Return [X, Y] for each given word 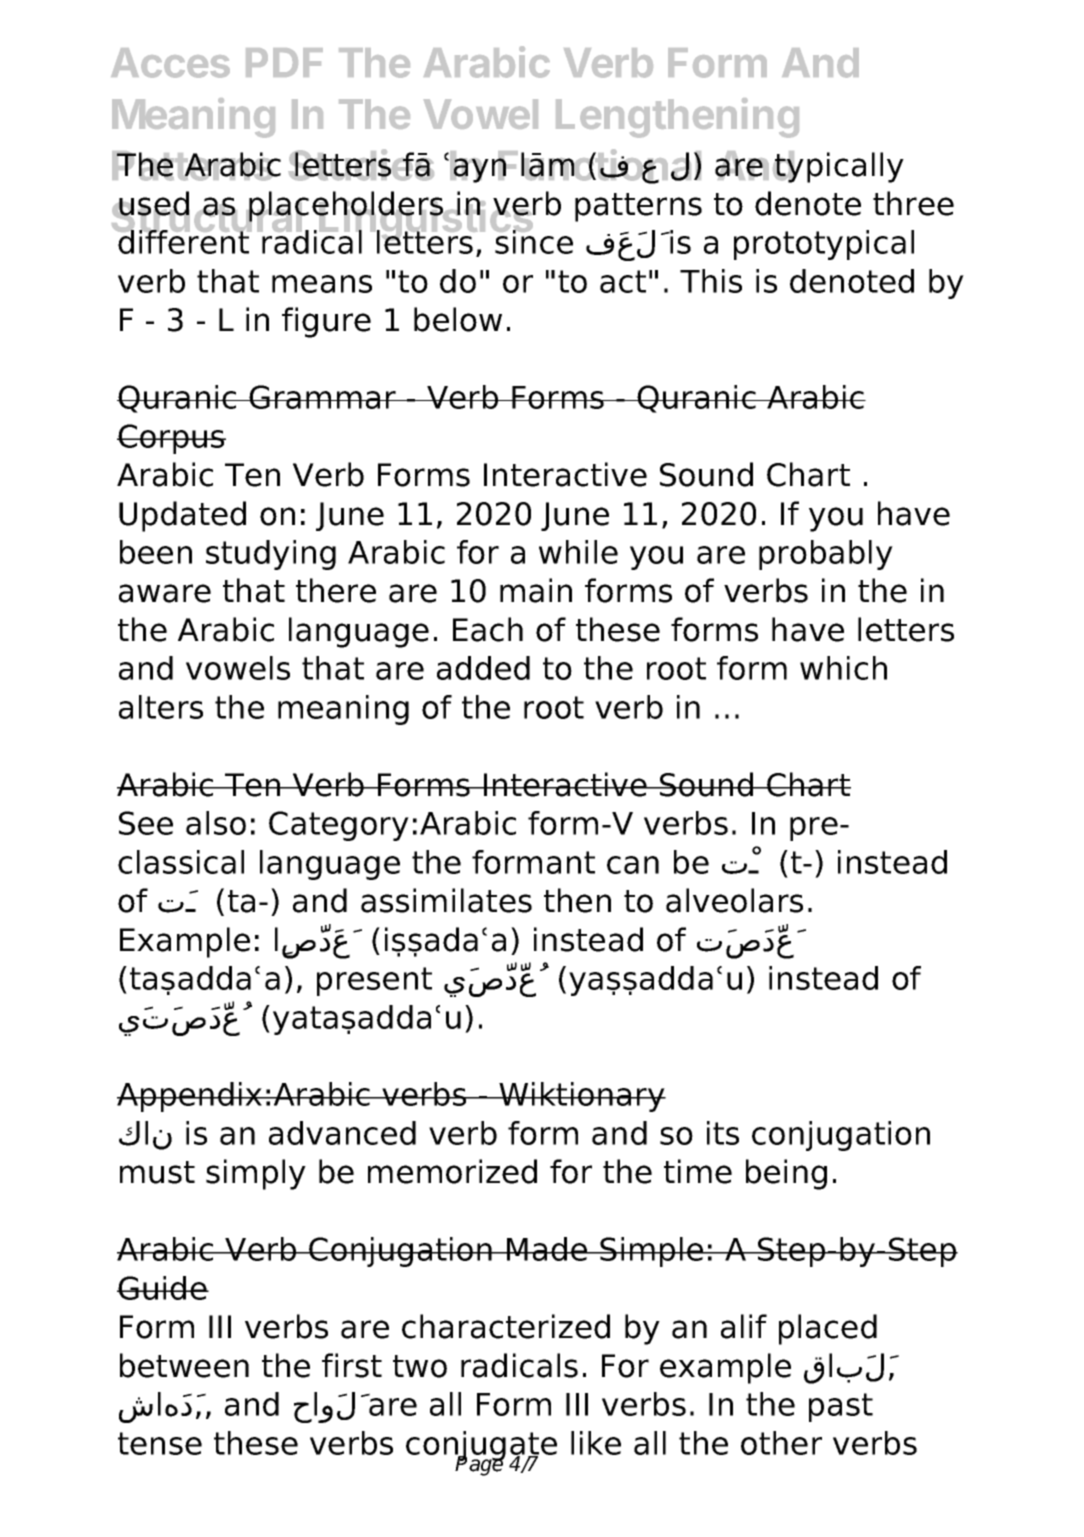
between [184, 1365]
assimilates [446, 900]
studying [271, 555]
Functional [599, 166]
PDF [284, 62]
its [723, 1133]
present [374, 981]
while [578, 552]
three [913, 203]
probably [826, 555]
